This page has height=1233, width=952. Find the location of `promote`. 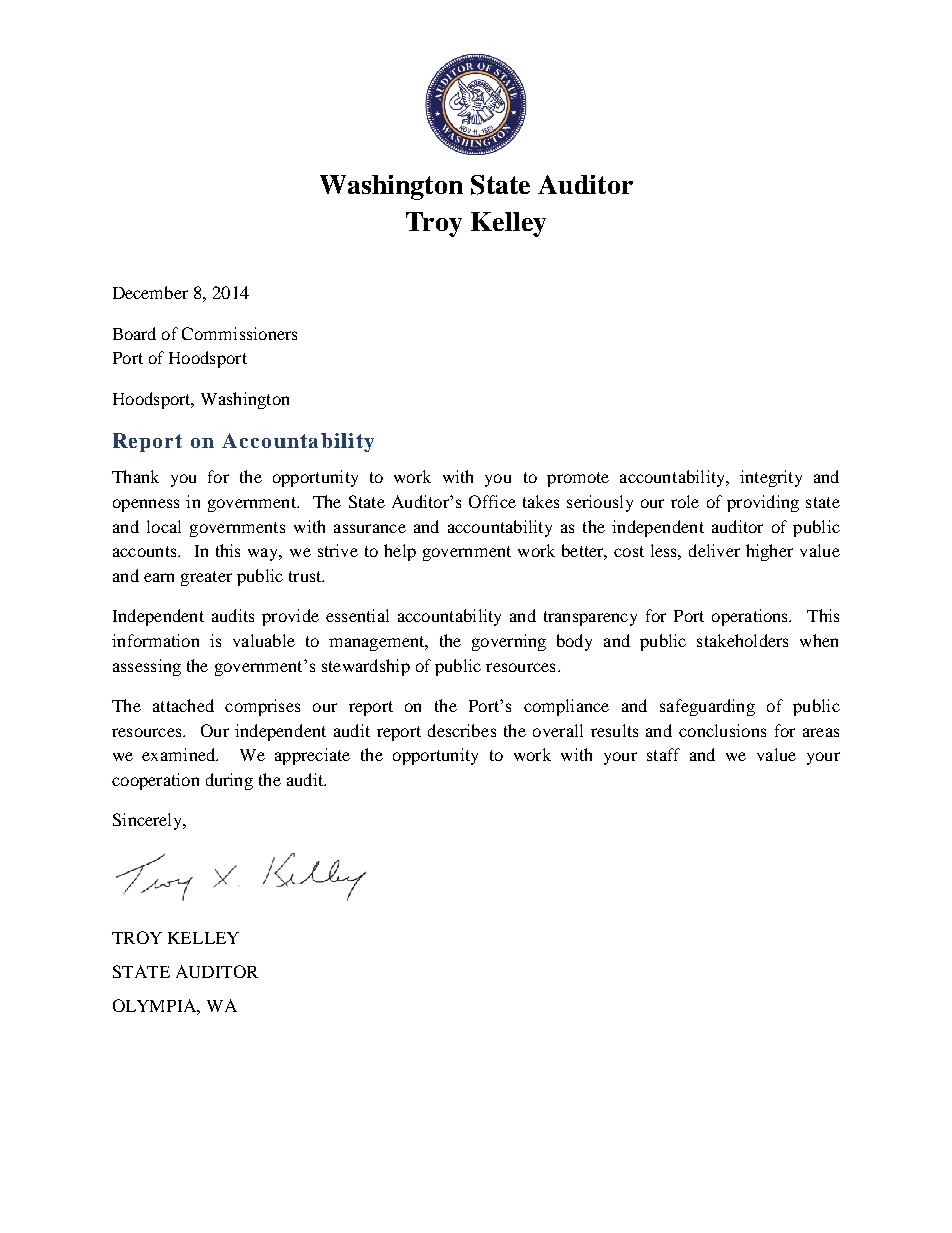

promote is located at coordinates (578, 479).
